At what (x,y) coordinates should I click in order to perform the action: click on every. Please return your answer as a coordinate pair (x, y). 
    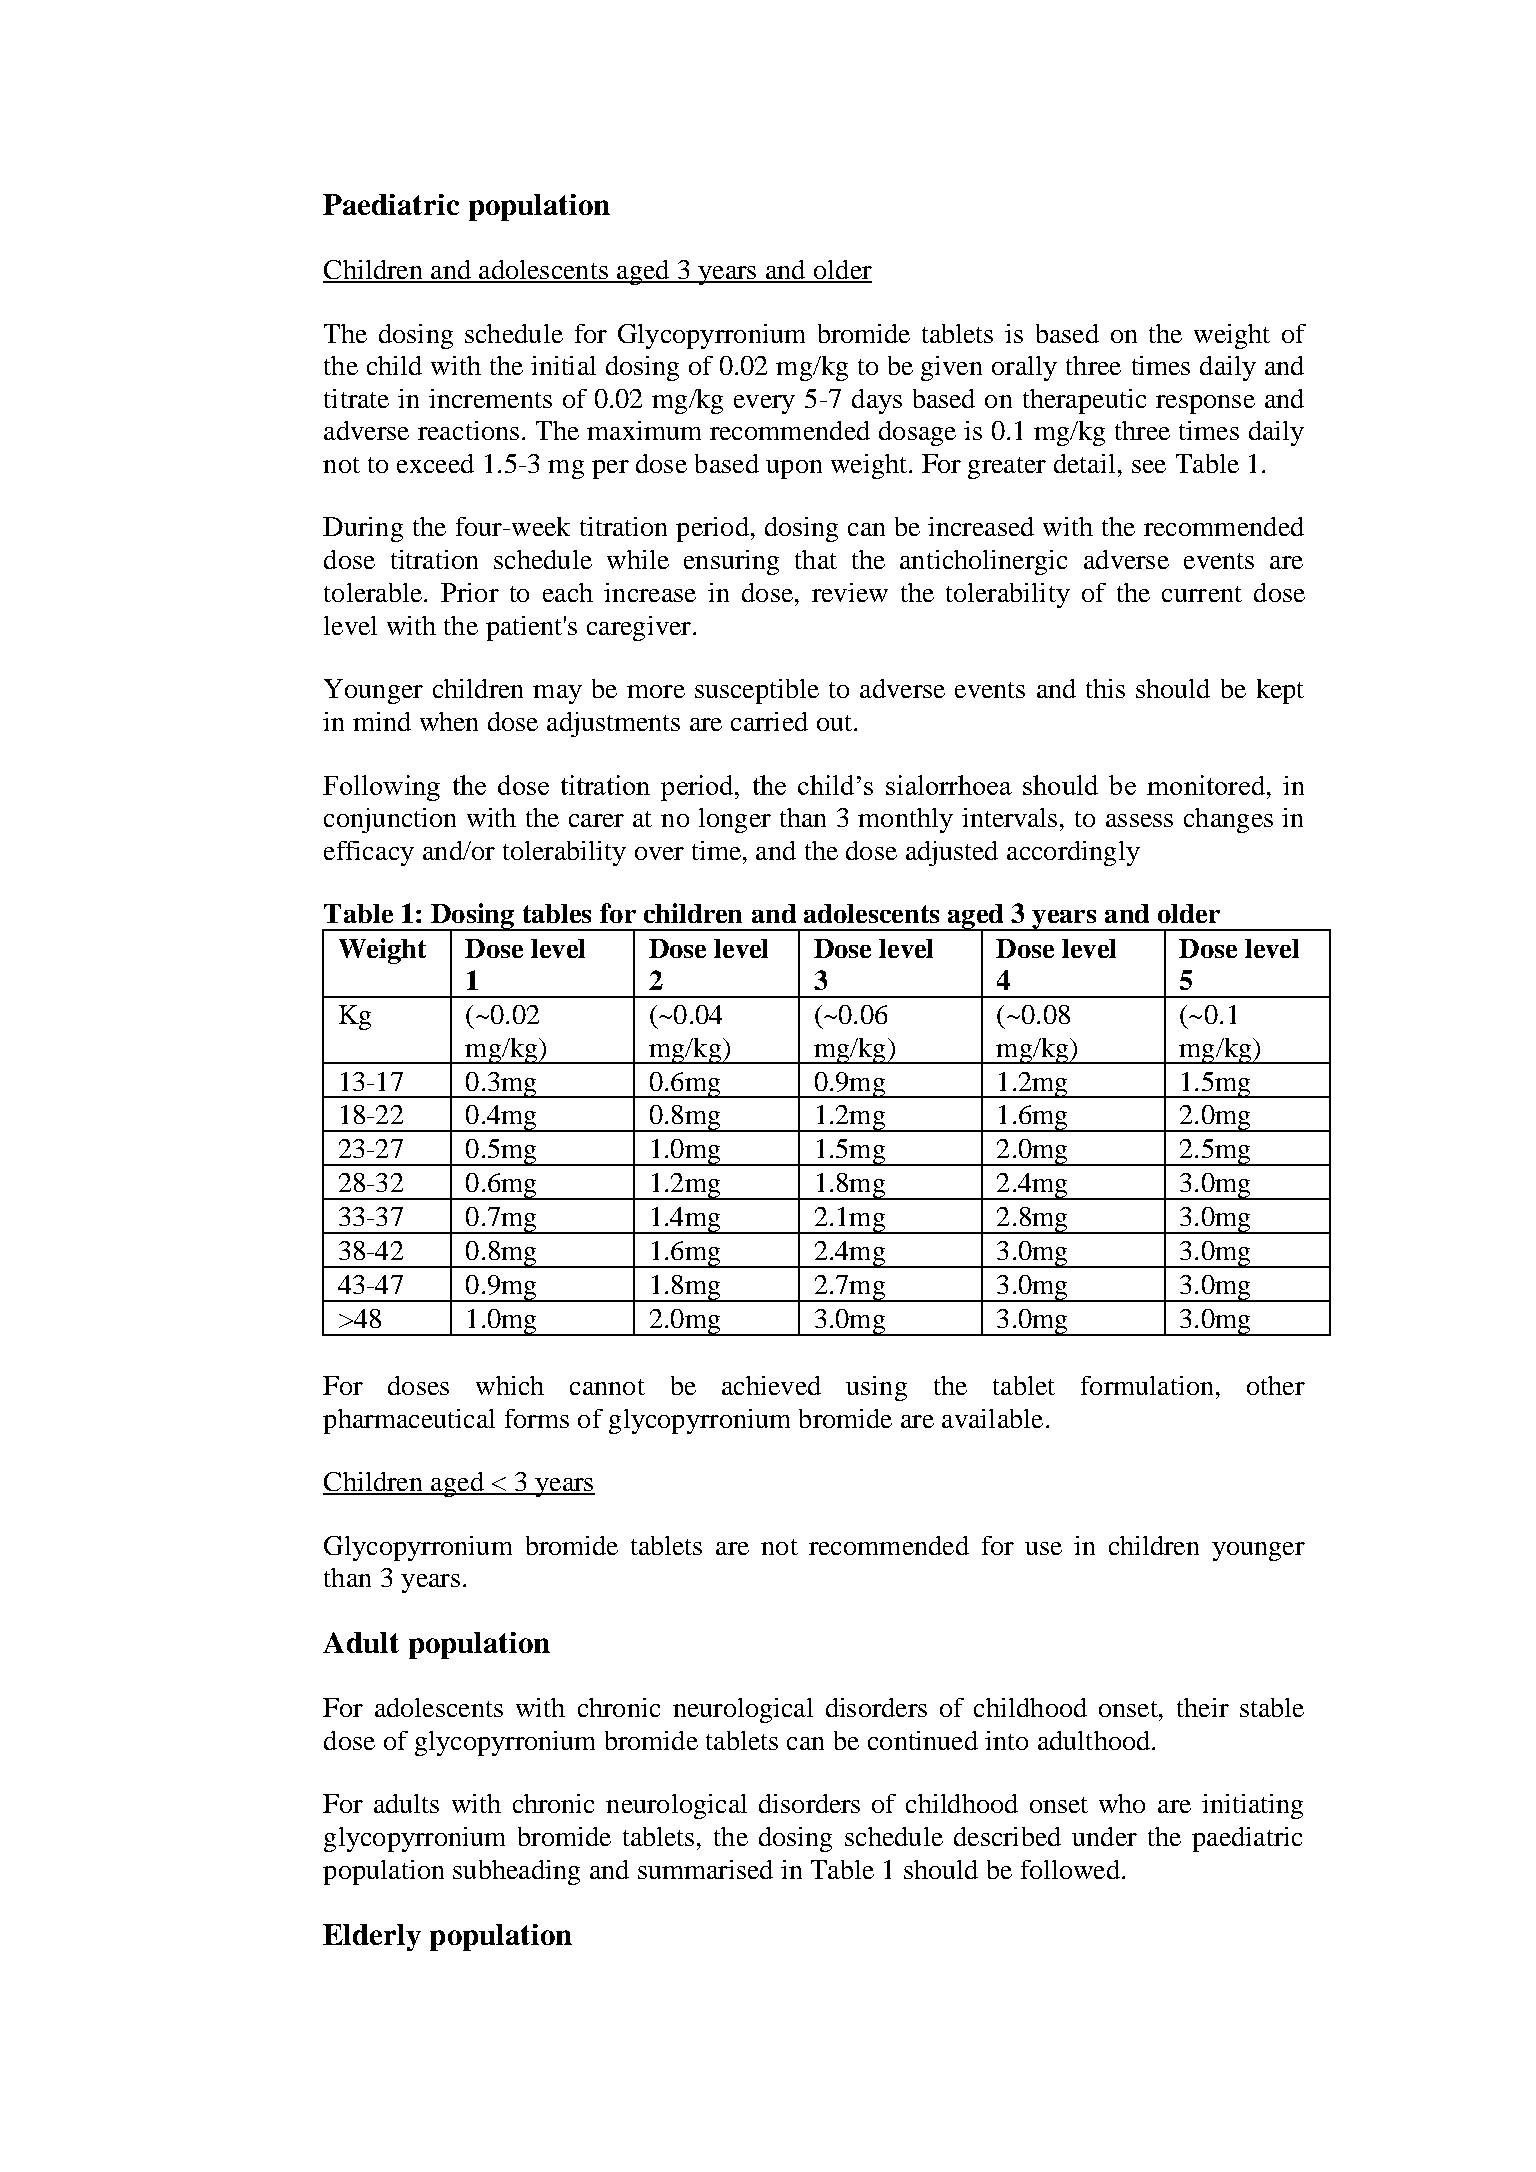
    Looking at the image, I should click on (764, 404).
